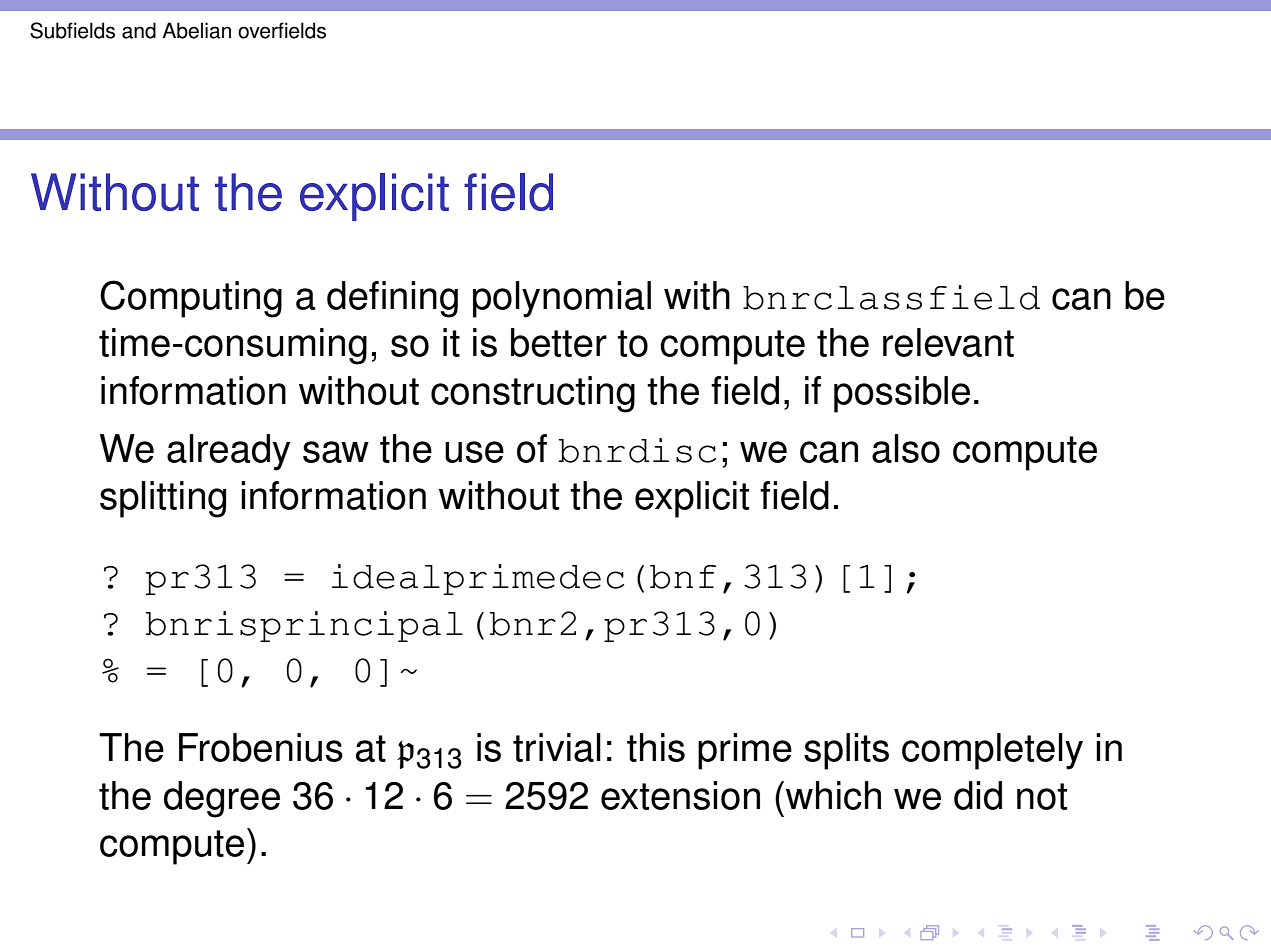 This screenshot has width=1271, height=952. What do you see at coordinates (557, 747) in the screenshot?
I see `trivial` at bounding box center [557, 747].
